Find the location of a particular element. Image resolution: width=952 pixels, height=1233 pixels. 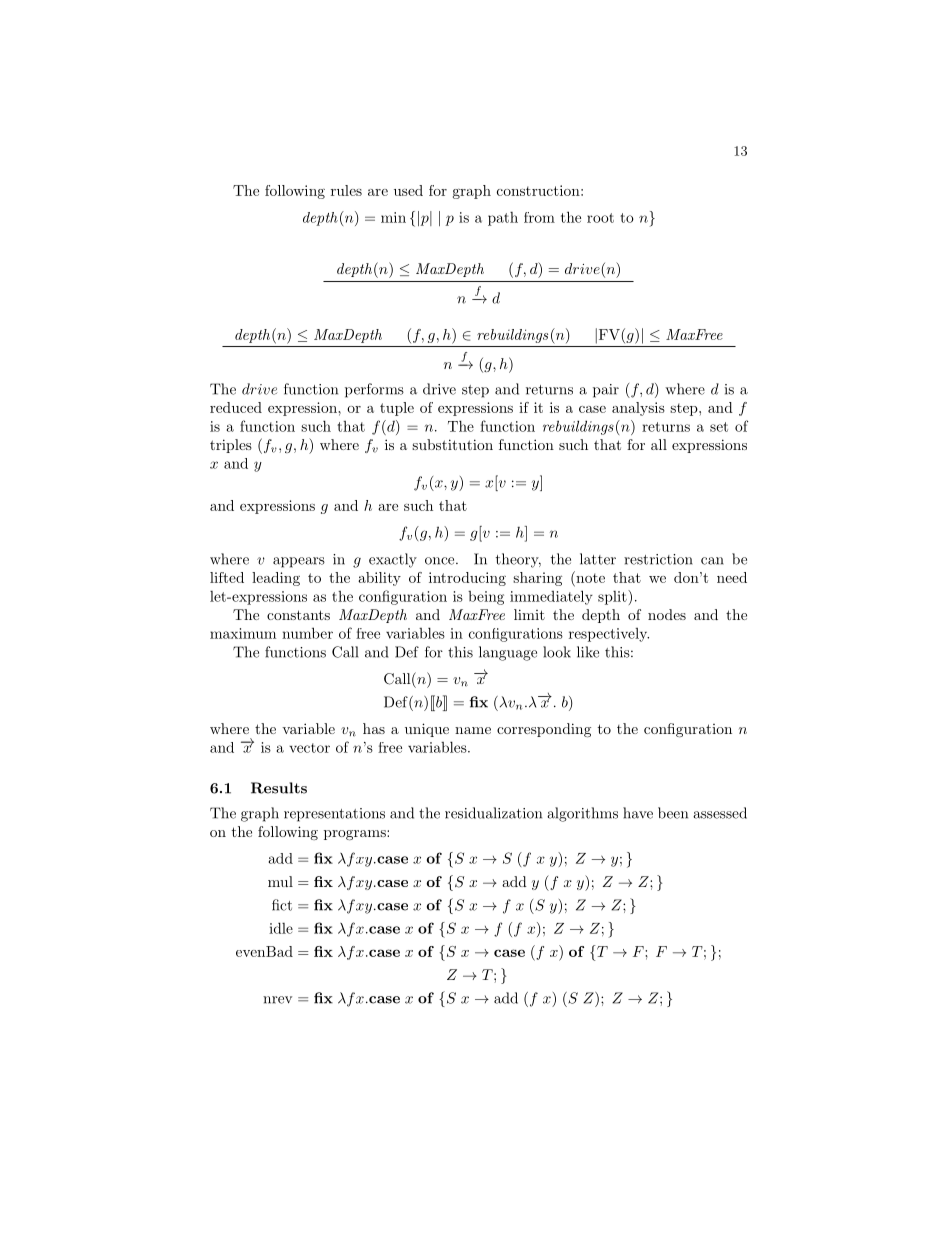

root is located at coordinates (600, 218).
